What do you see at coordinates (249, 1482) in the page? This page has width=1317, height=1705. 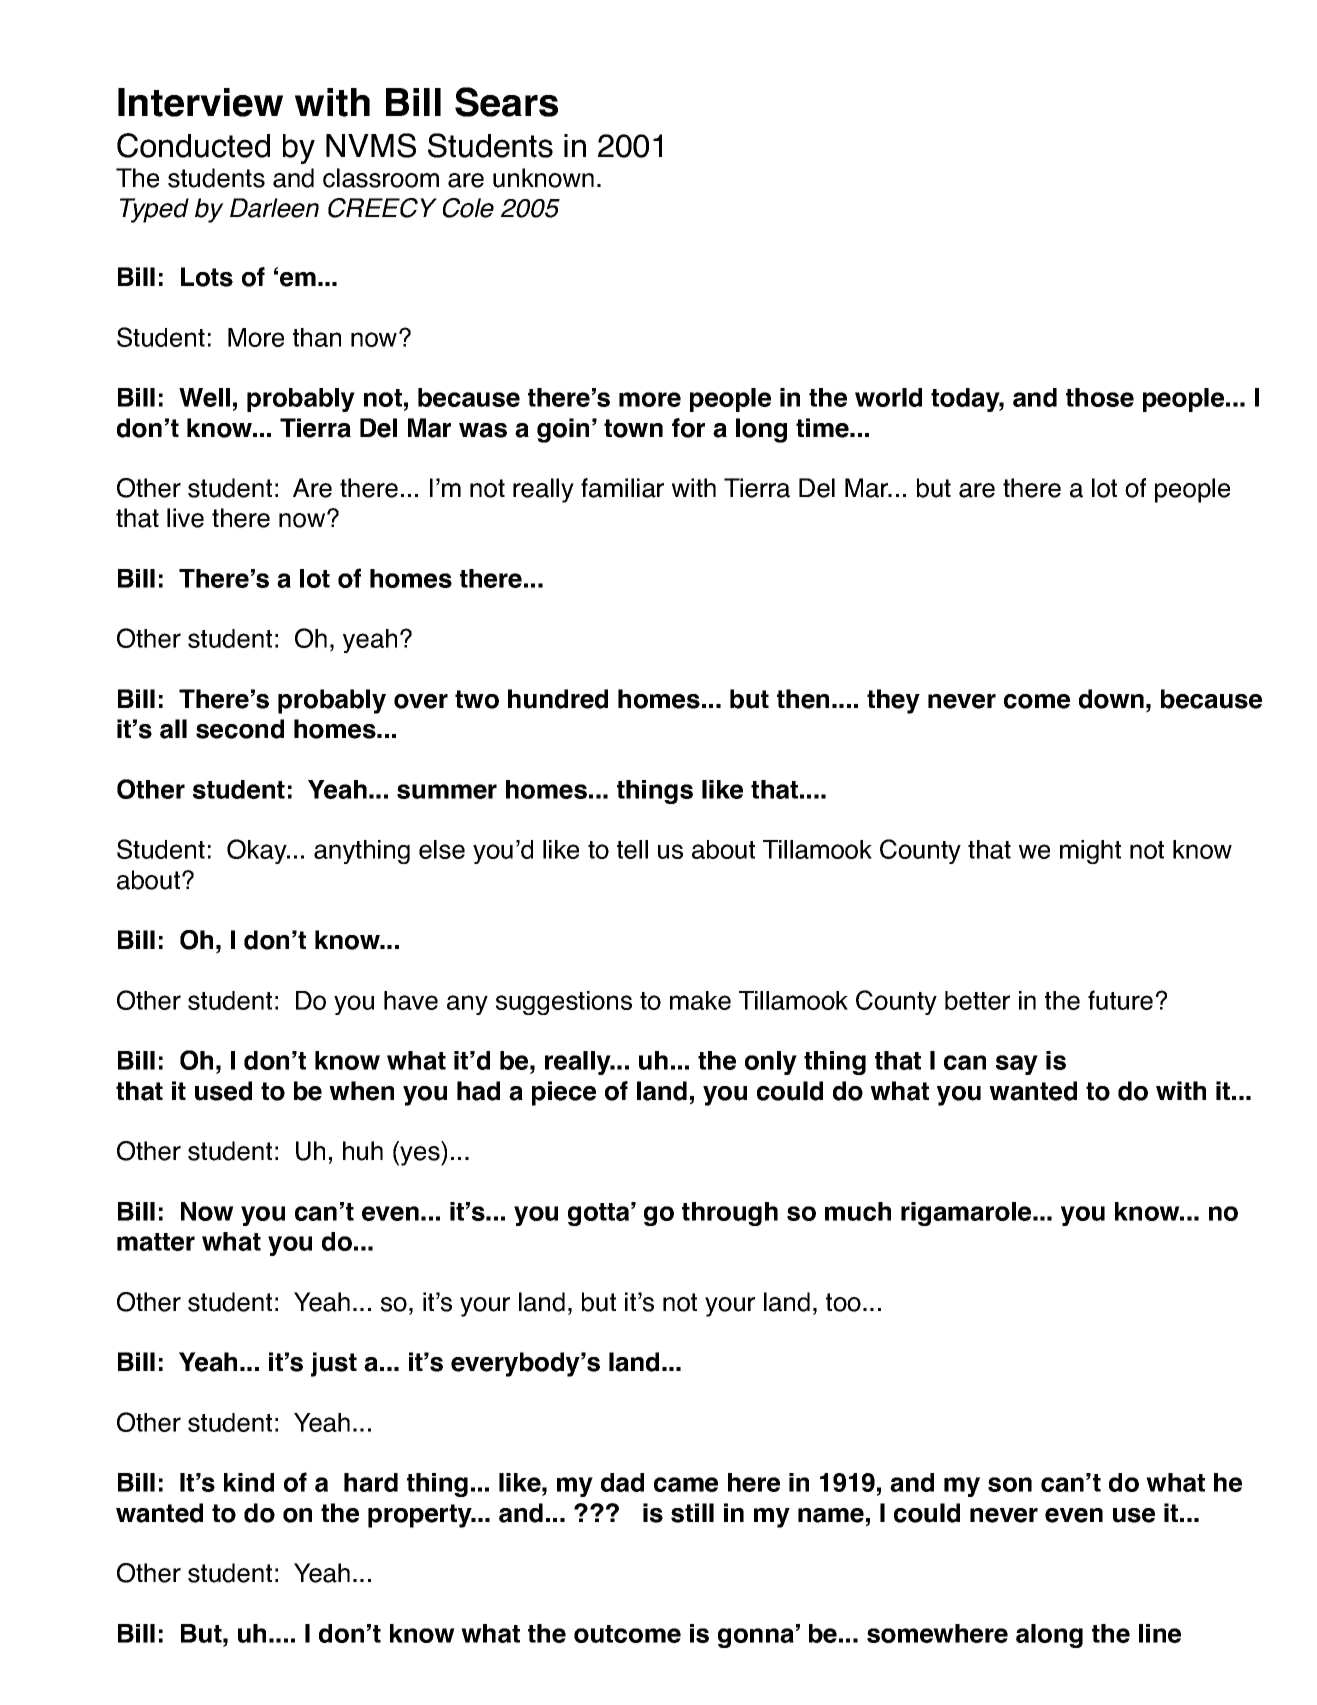 I see `kind` at bounding box center [249, 1482].
